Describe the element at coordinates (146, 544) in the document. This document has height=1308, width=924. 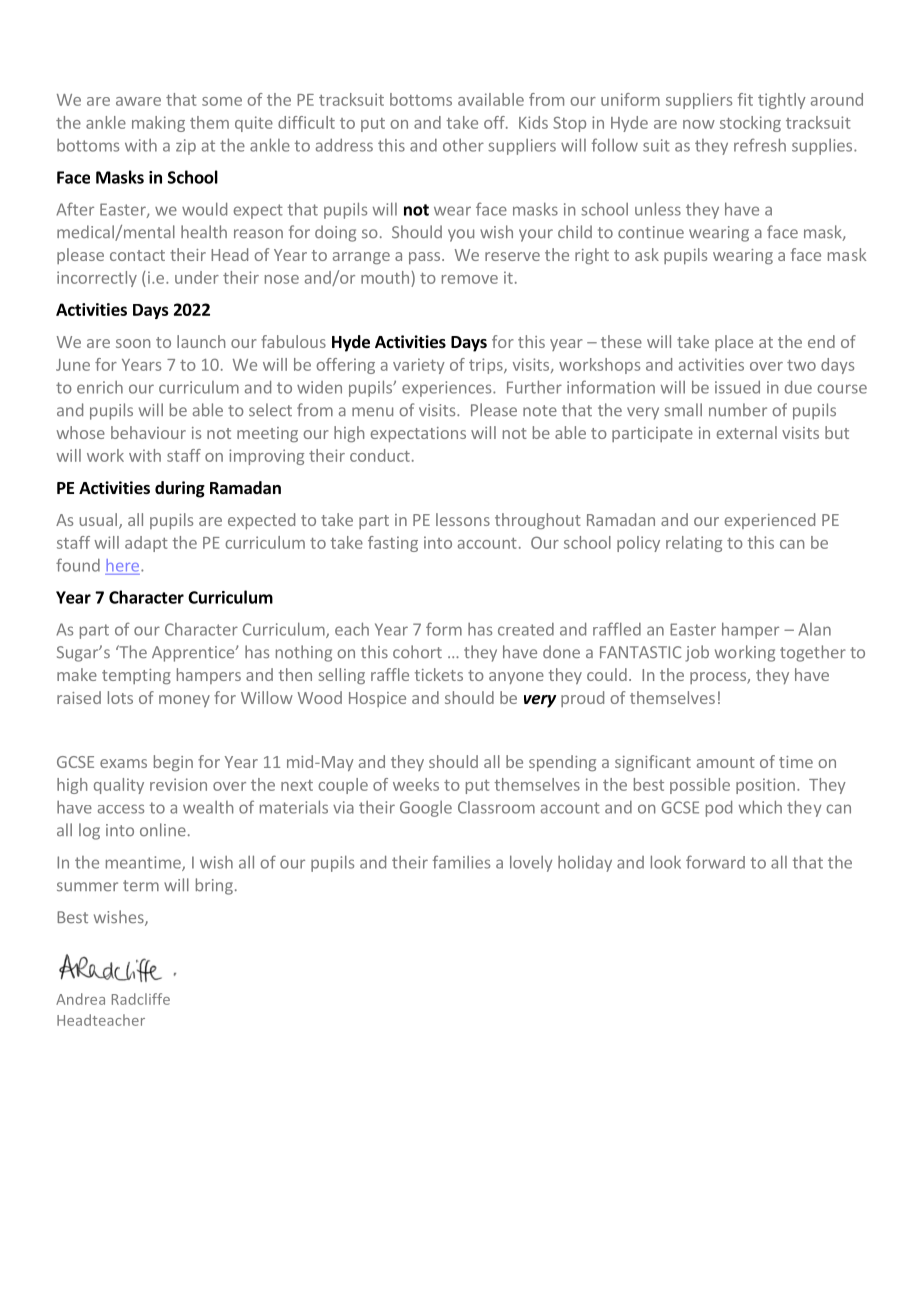
I see `adapt` at that location.
